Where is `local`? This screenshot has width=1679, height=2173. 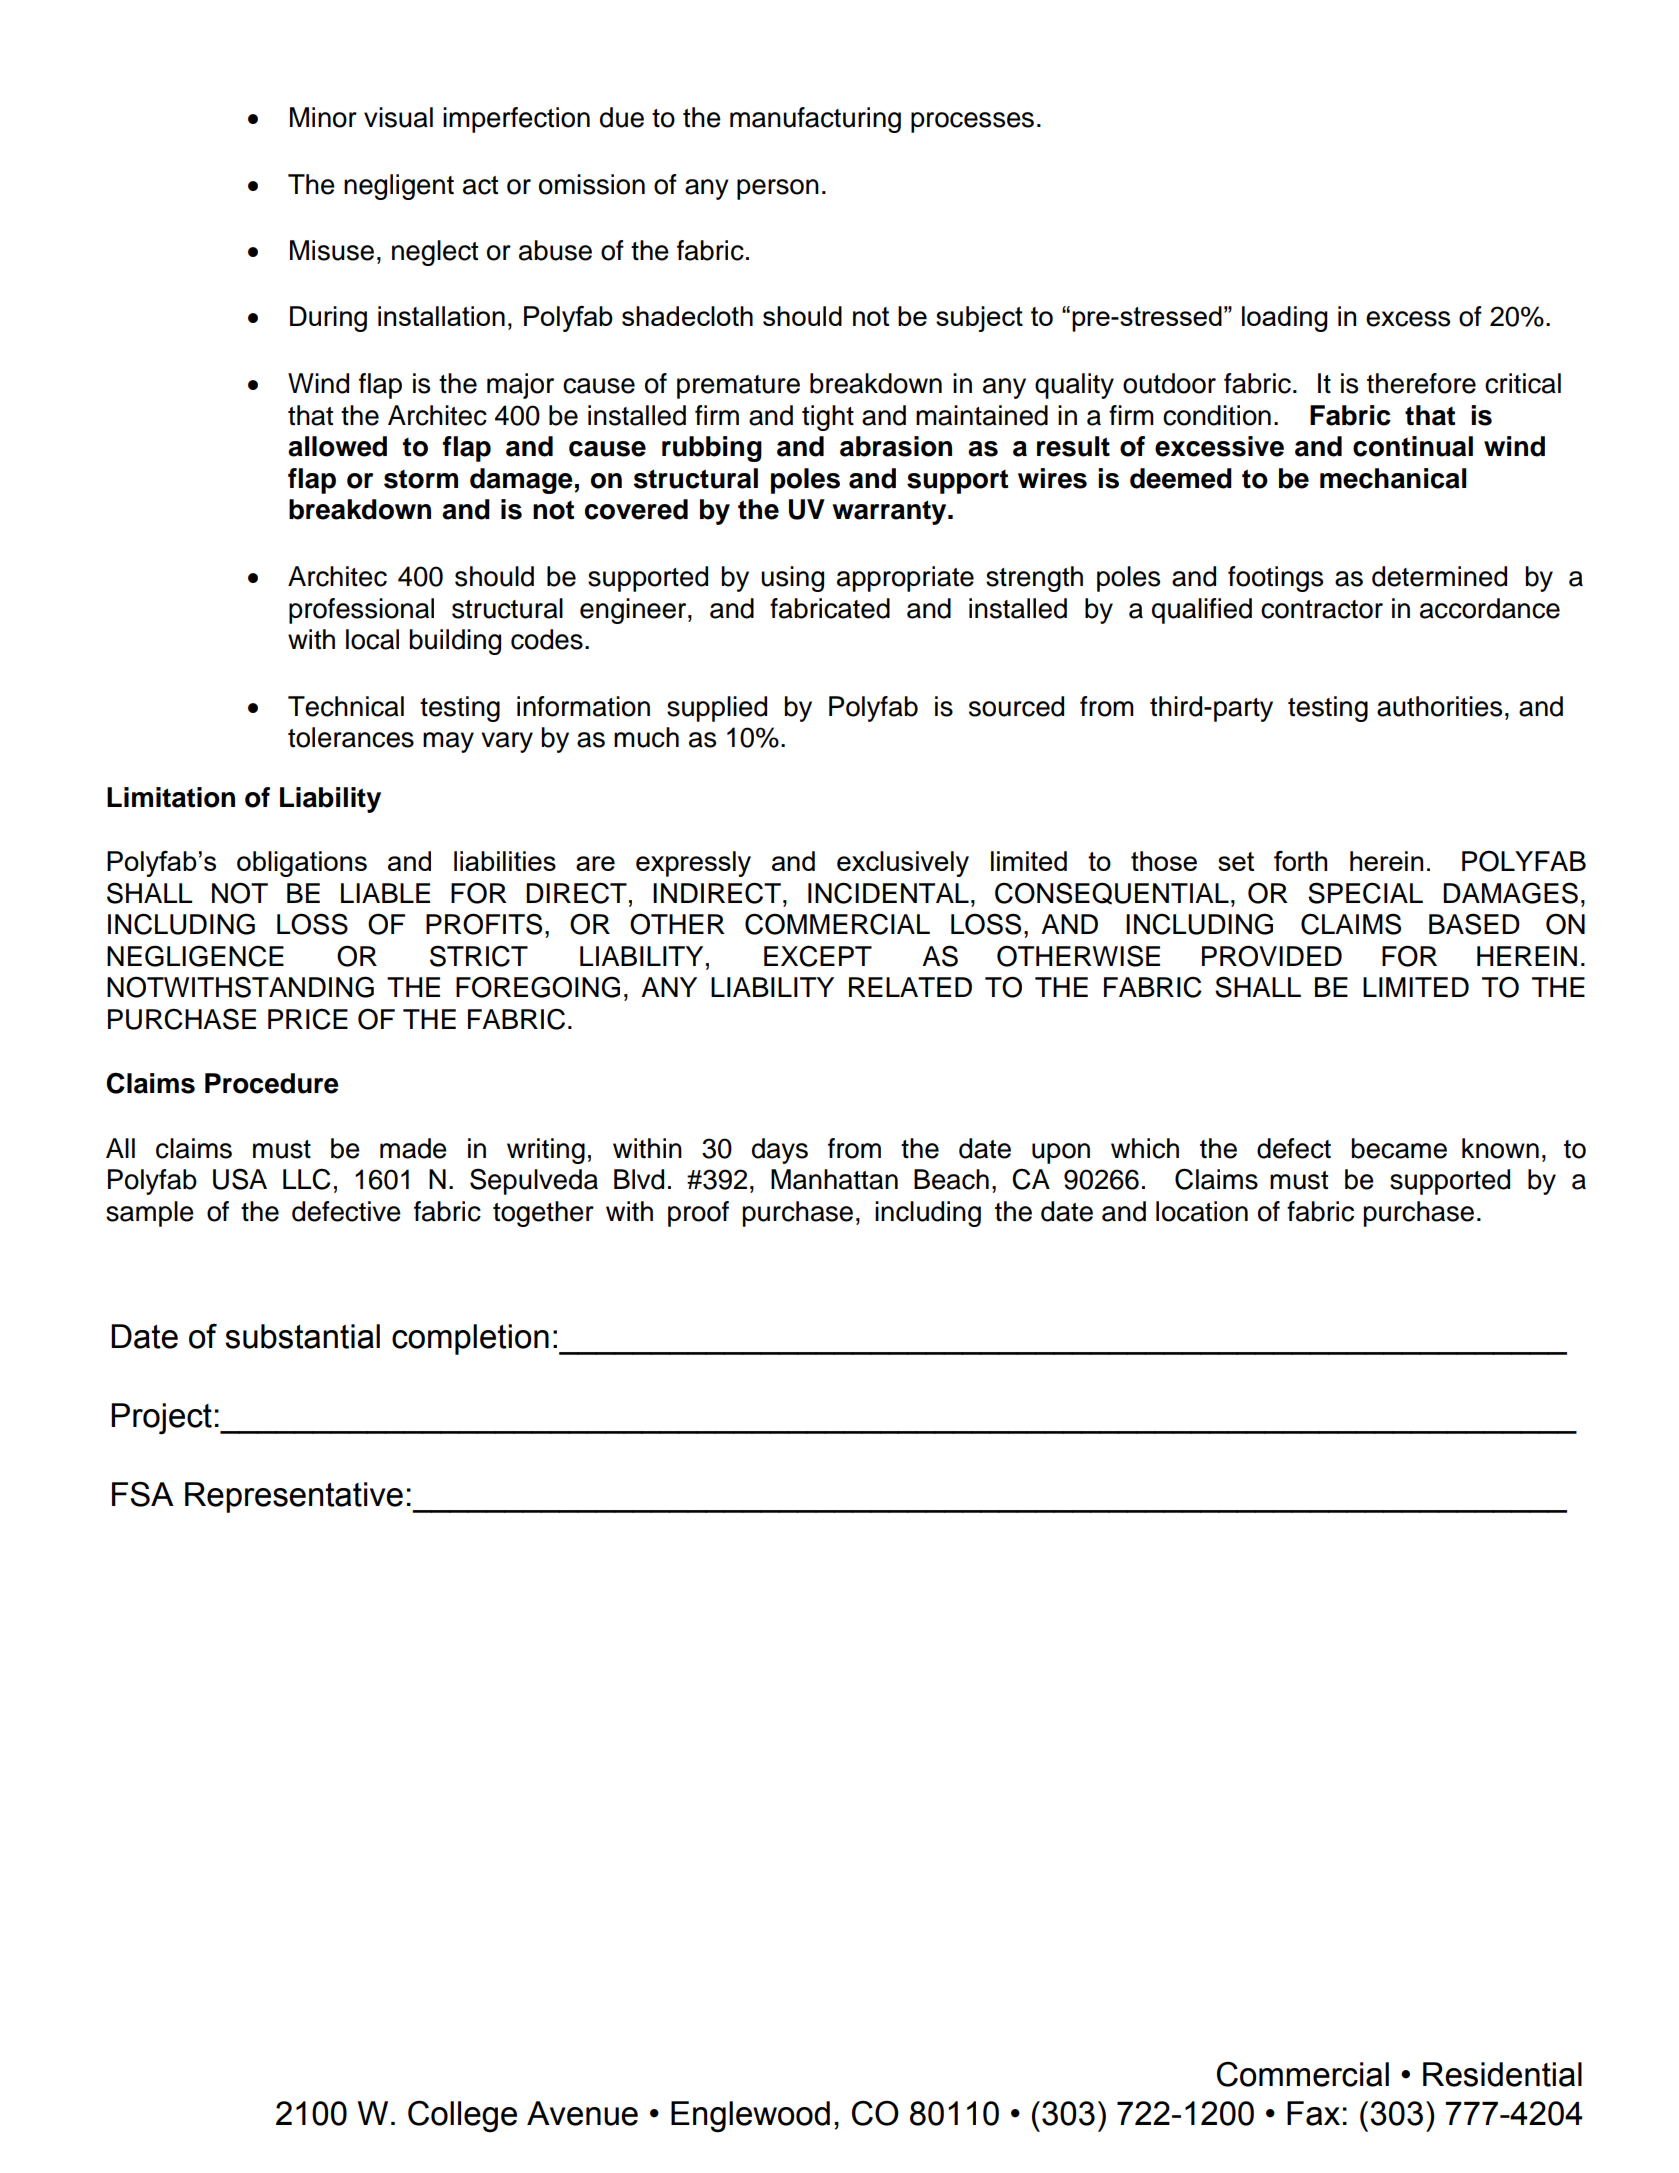
local is located at coordinates (372, 639).
